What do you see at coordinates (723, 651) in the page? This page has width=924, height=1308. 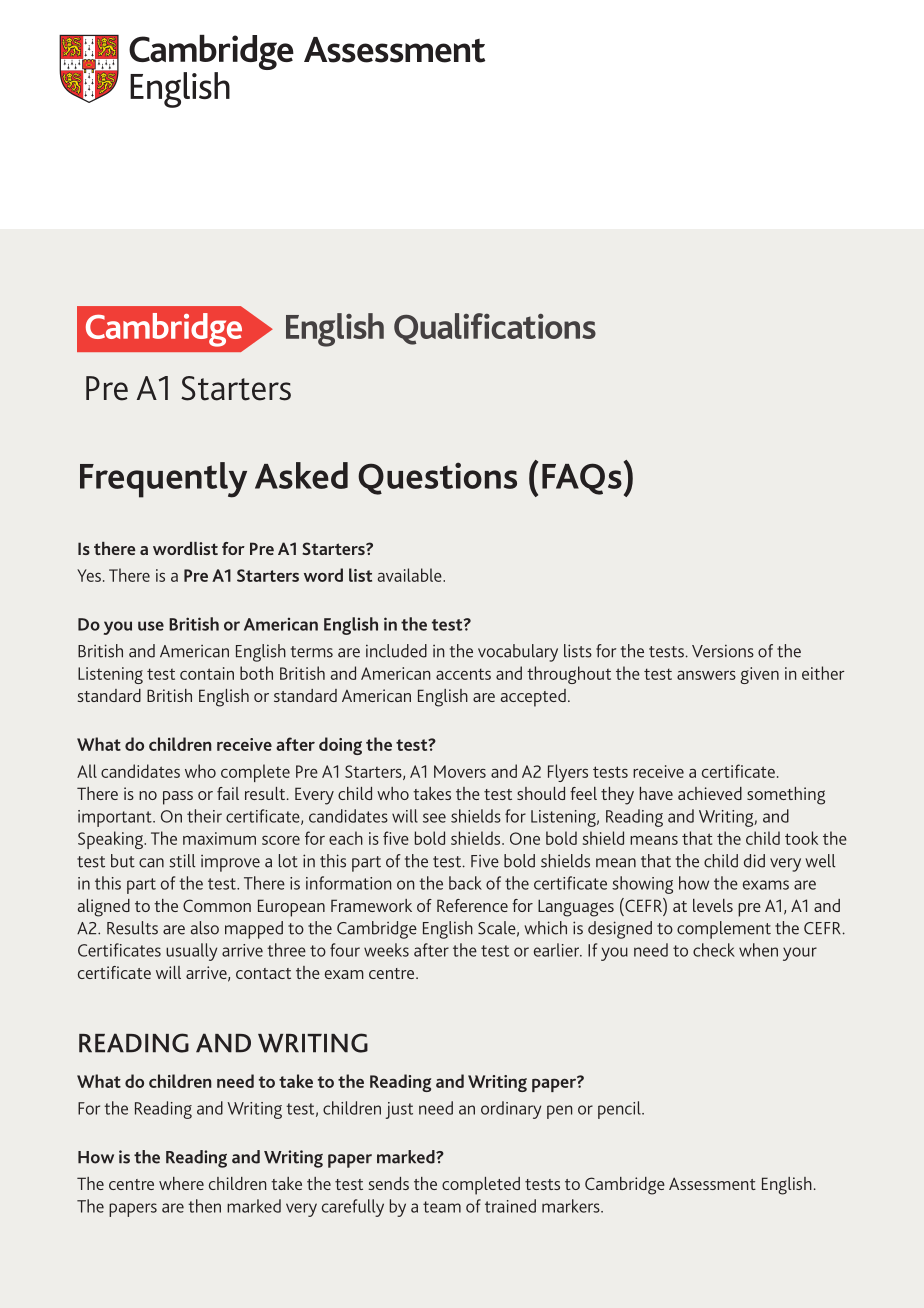 I see `Versions` at bounding box center [723, 651].
